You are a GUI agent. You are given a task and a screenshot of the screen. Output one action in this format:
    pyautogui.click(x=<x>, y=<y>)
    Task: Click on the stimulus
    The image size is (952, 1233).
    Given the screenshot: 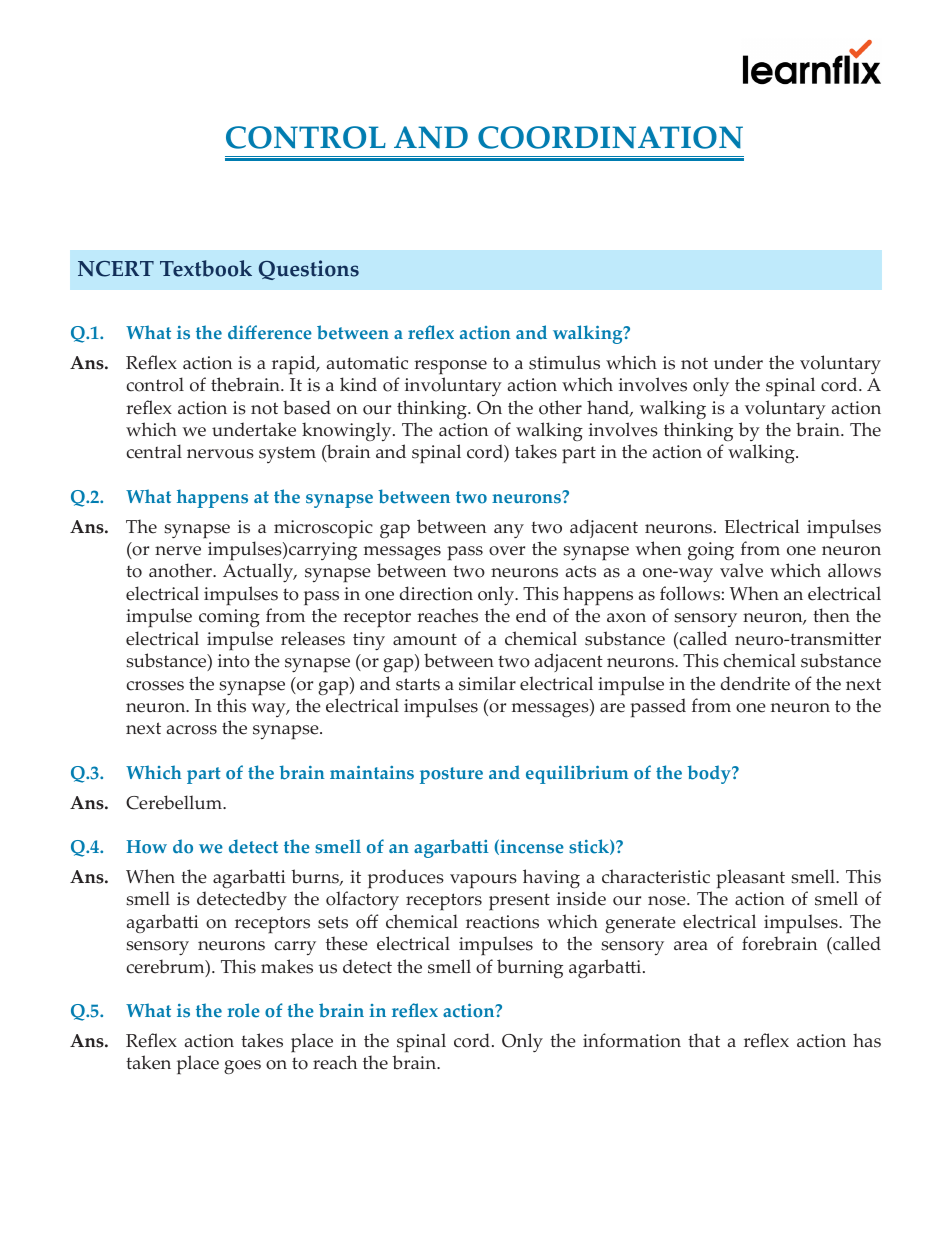 What is the action you would take?
    pyautogui.click(x=564, y=362)
